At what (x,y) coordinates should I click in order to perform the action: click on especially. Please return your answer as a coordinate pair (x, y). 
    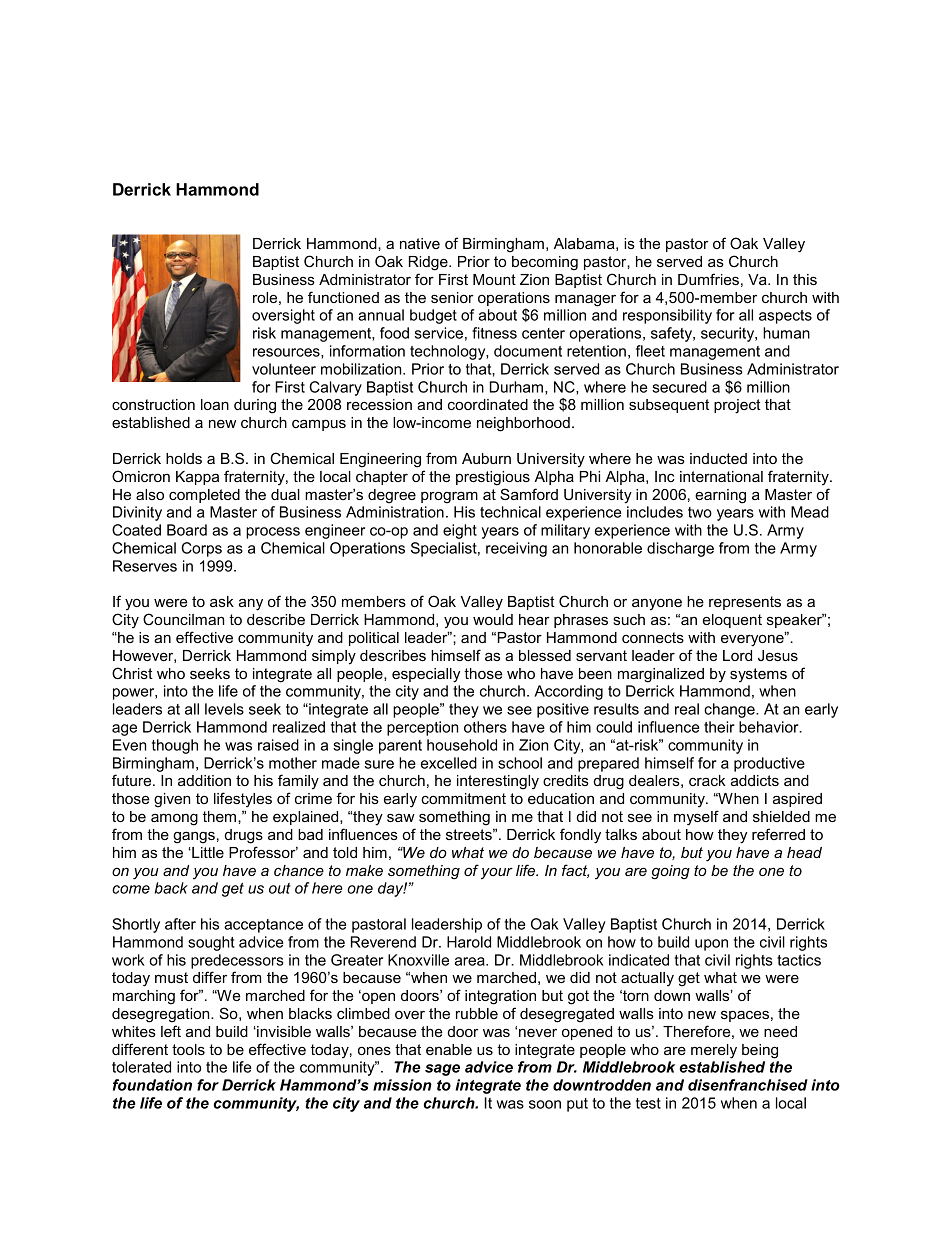
    Looking at the image, I should click on (426, 675).
